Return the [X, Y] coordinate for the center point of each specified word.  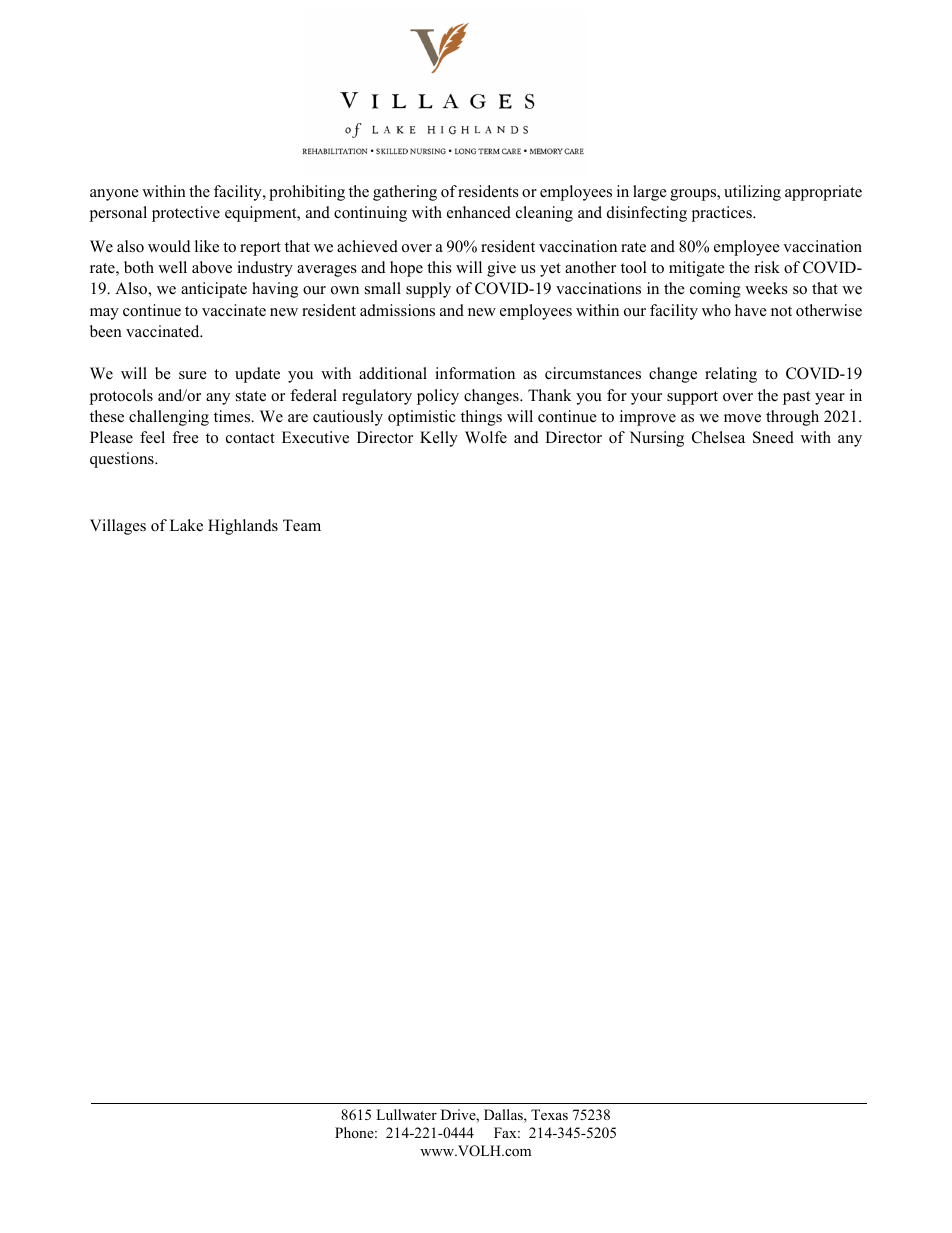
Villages [118, 527]
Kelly [439, 439]
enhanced [479, 212]
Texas [549, 1114]
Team [302, 525]
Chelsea [718, 437]
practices [723, 214]
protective [186, 214]
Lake [186, 525]
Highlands [243, 527]
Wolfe [486, 437]
